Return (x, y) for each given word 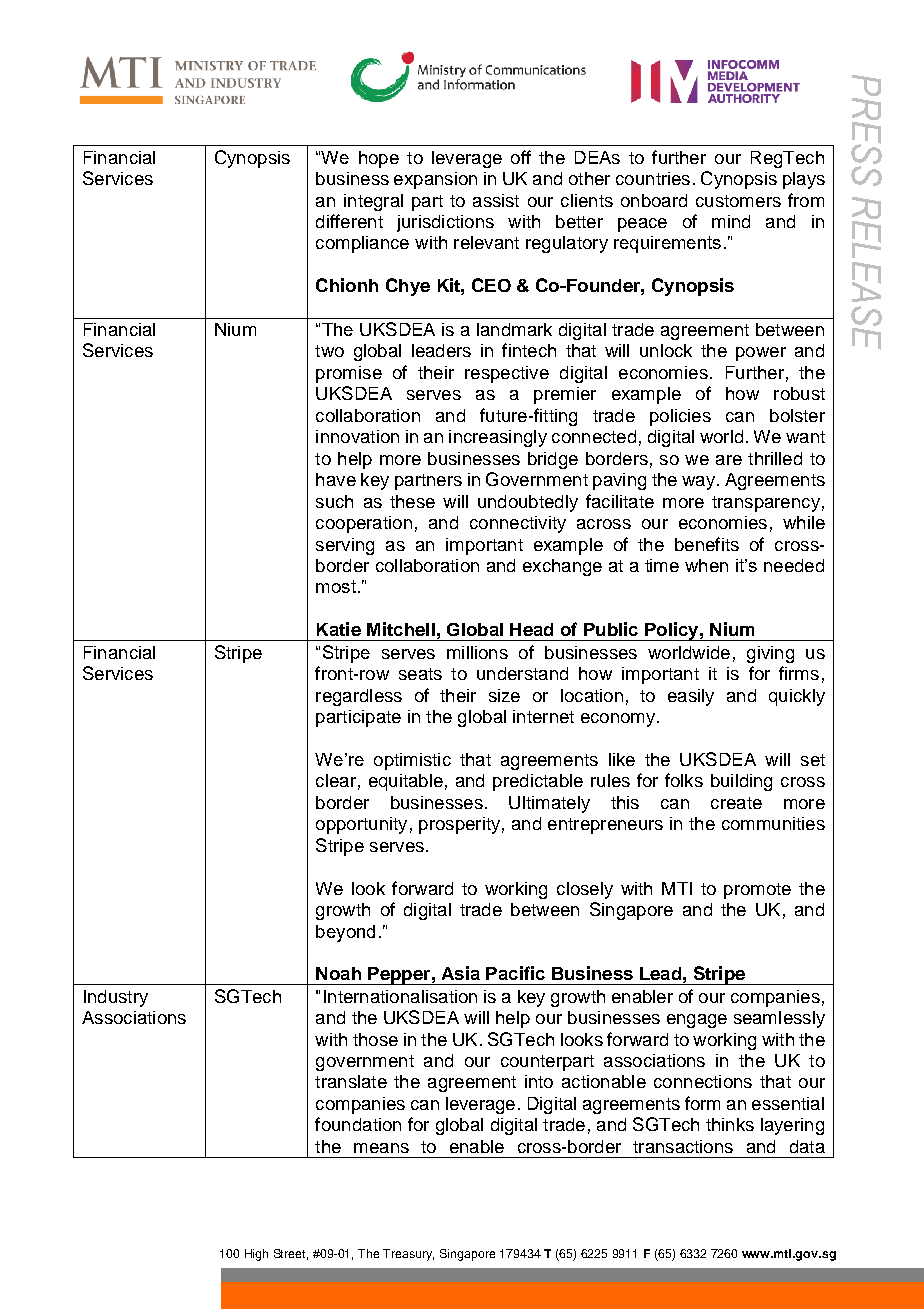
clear (336, 780)
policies (680, 417)
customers (738, 201)
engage (697, 1021)
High (256, 1255)
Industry (116, 998)
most (336, 586)
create (736, 803)
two (329, 351)
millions (477, 652)
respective (507, 374)
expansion (435, 180)
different (349, 221)
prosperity (459, 825)
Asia (461, 973)
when (706, 565)
